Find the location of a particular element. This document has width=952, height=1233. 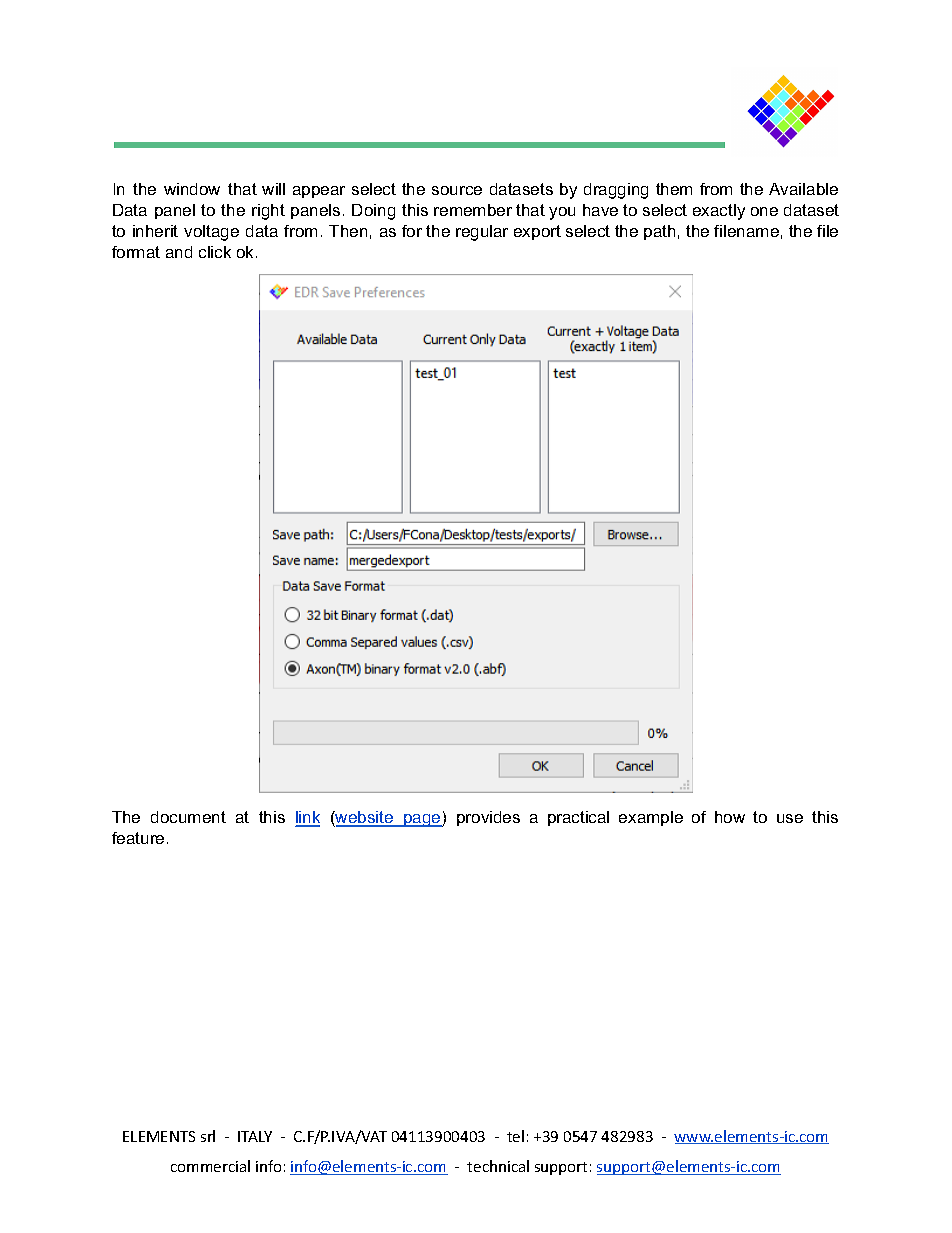

remember is located at coordinates (473, 210).
